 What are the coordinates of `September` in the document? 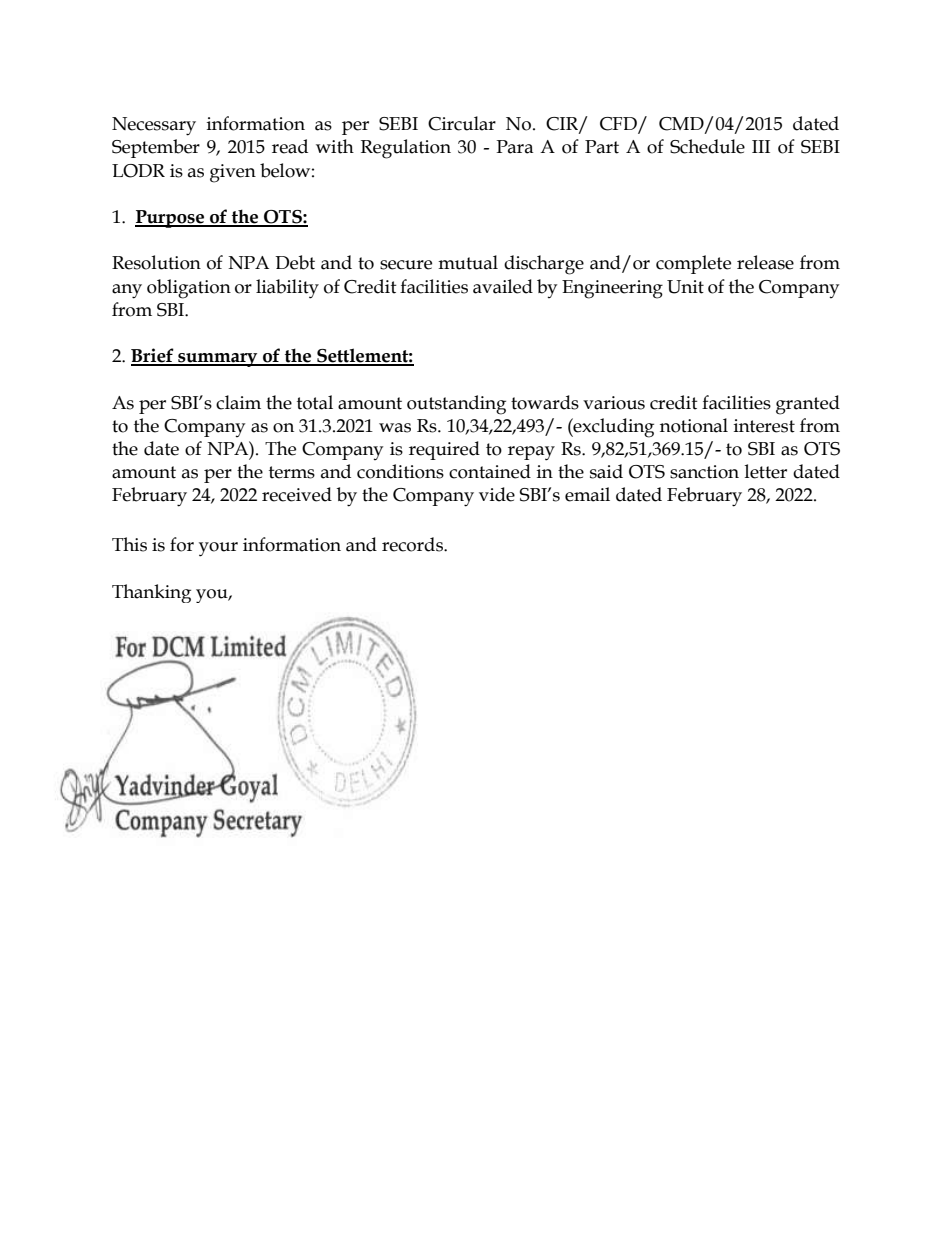 It's located at (156, 148).
